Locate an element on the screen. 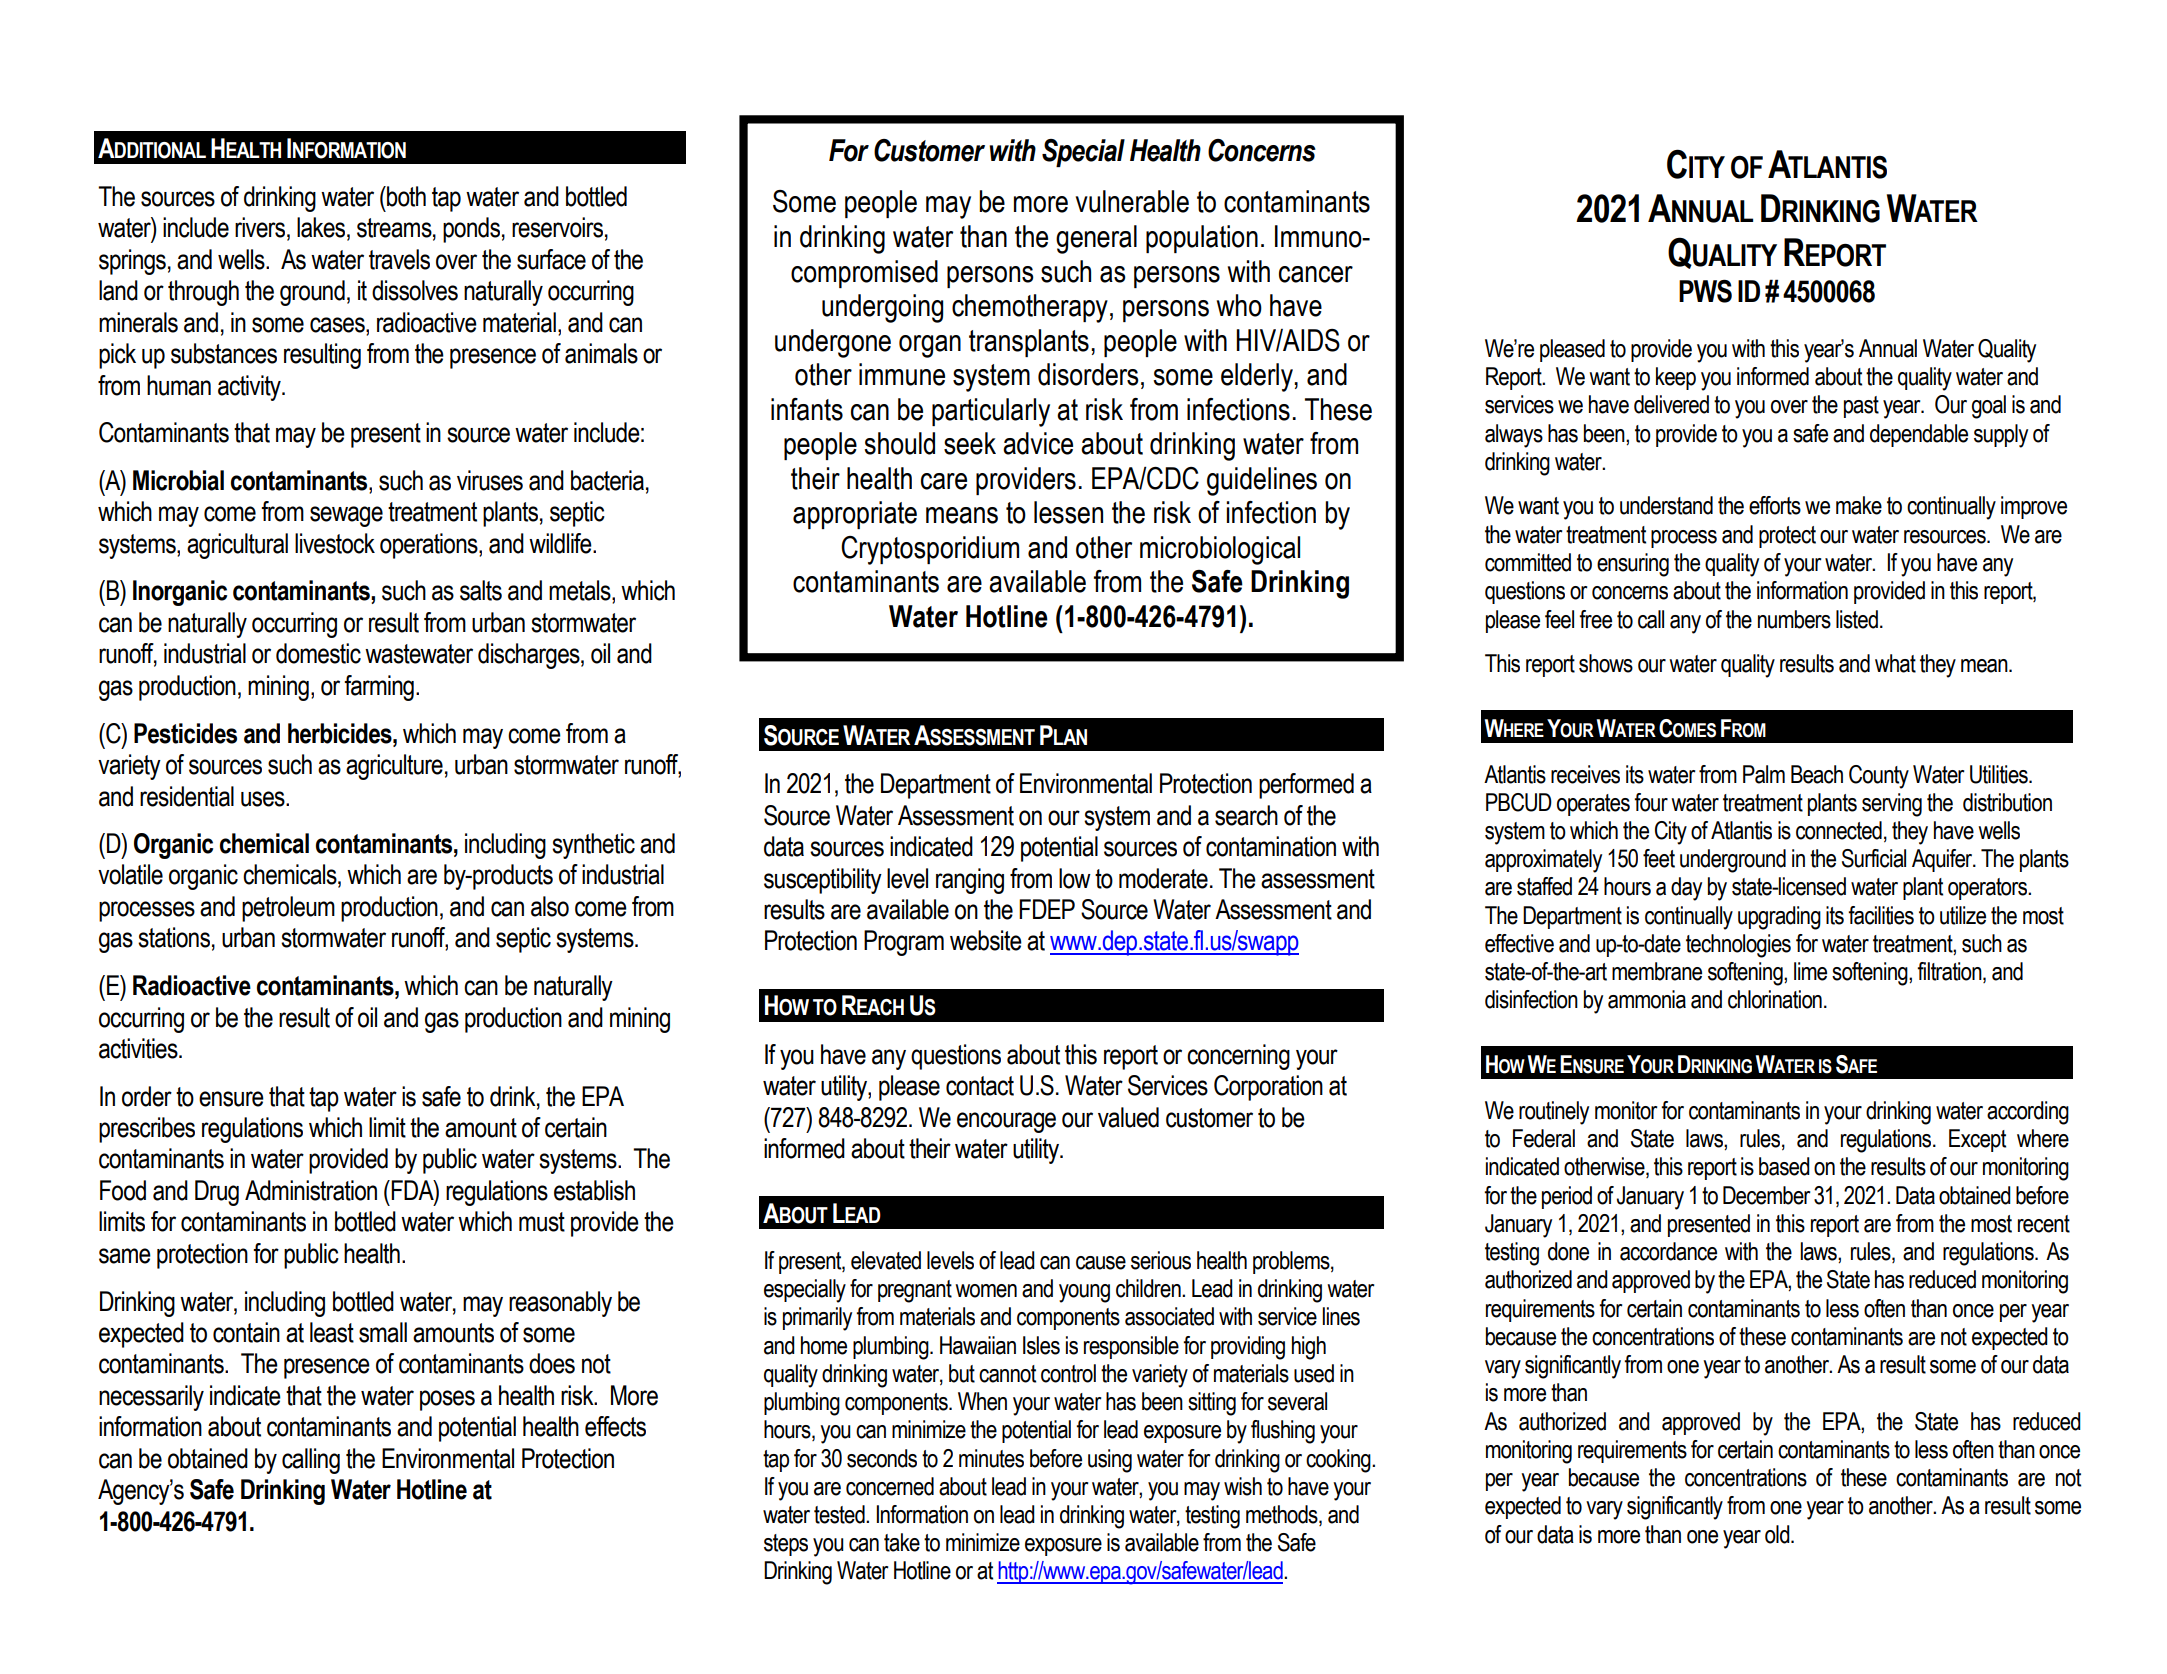 The width and height of the screenshot is (2167, 1674). general is located at coordinates (1096, 239).
